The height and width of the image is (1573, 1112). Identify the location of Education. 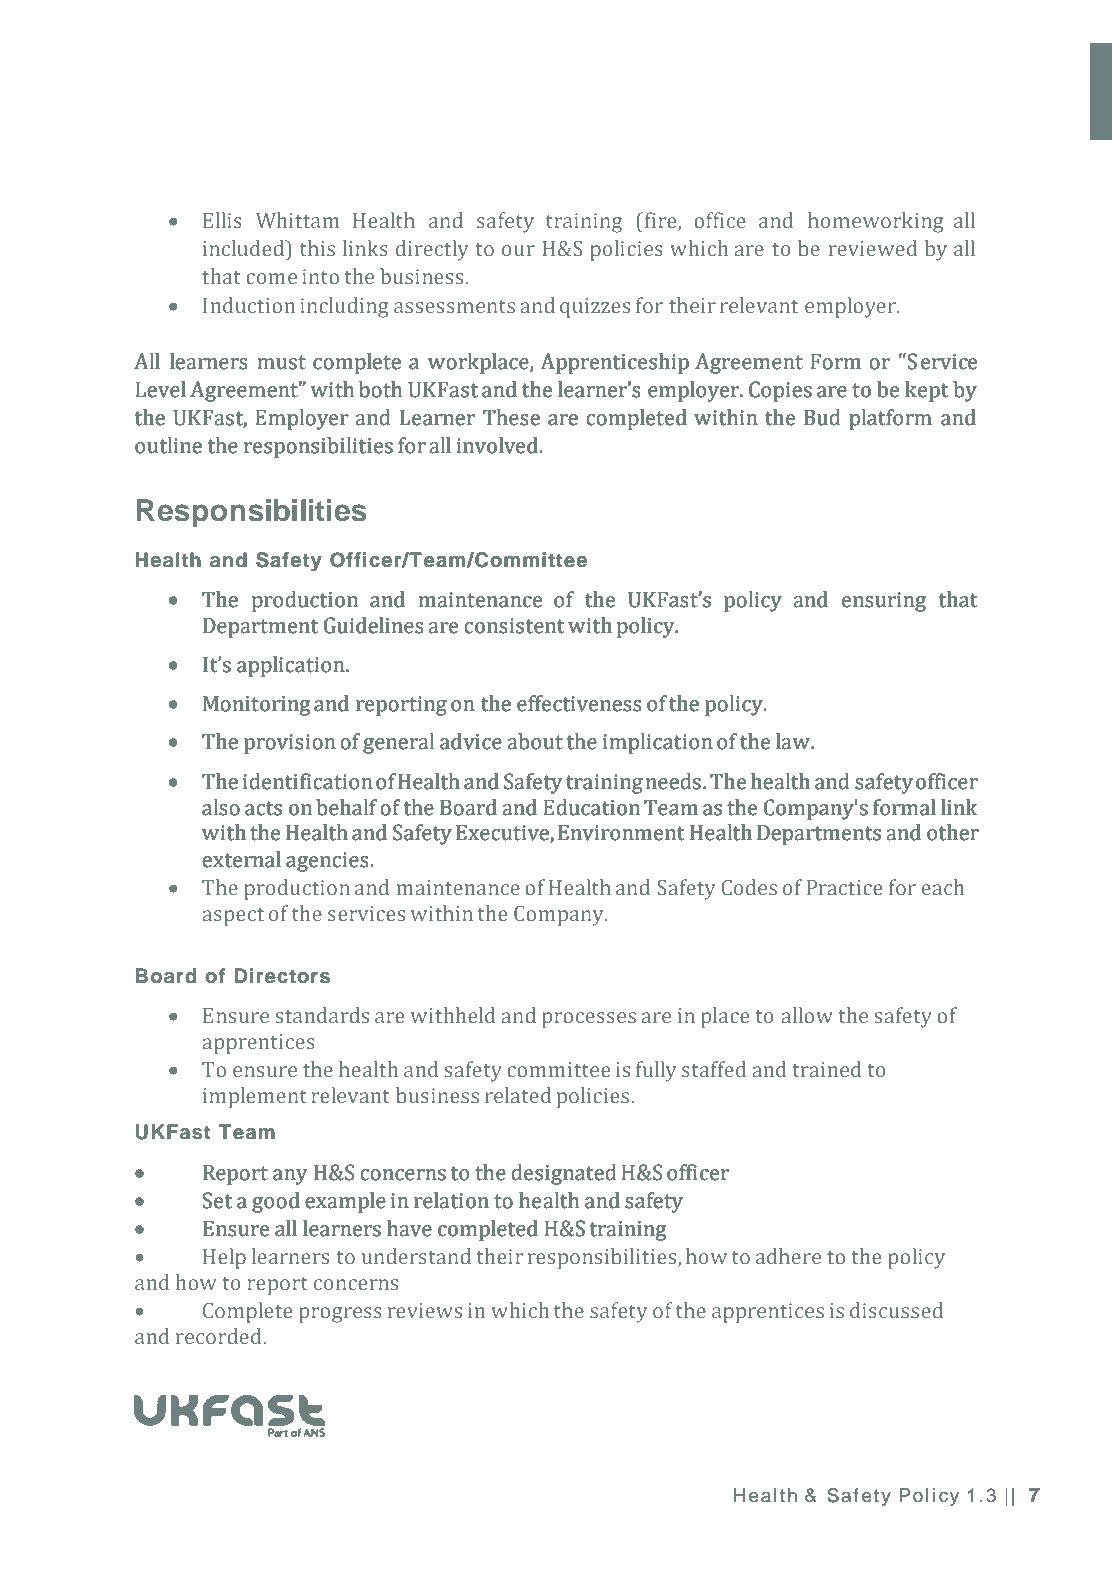
(591, 807).
